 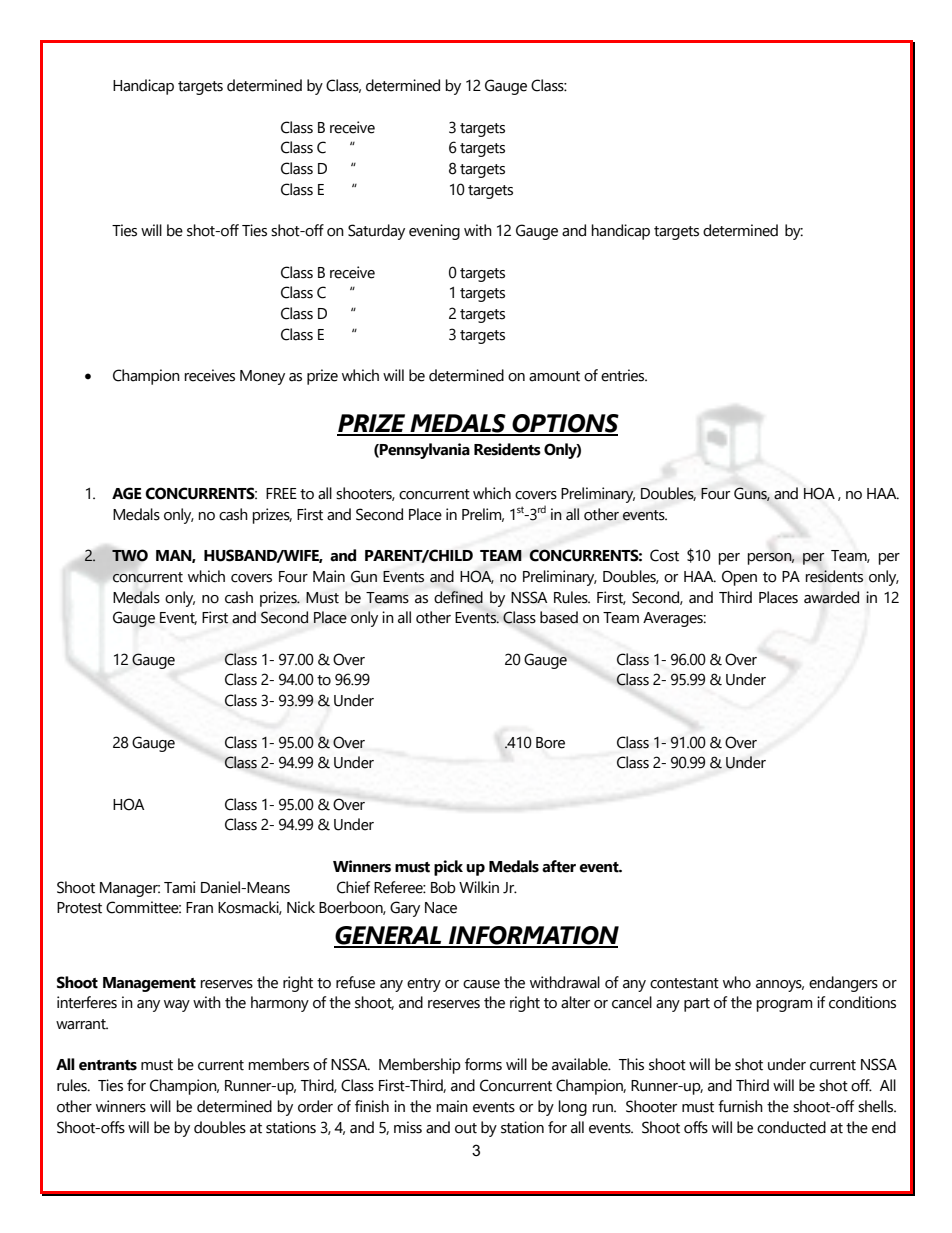 What do you see at coordinates (130, 555) in the screenshot?
I see `TWO` at bounding box center [130, 555].
